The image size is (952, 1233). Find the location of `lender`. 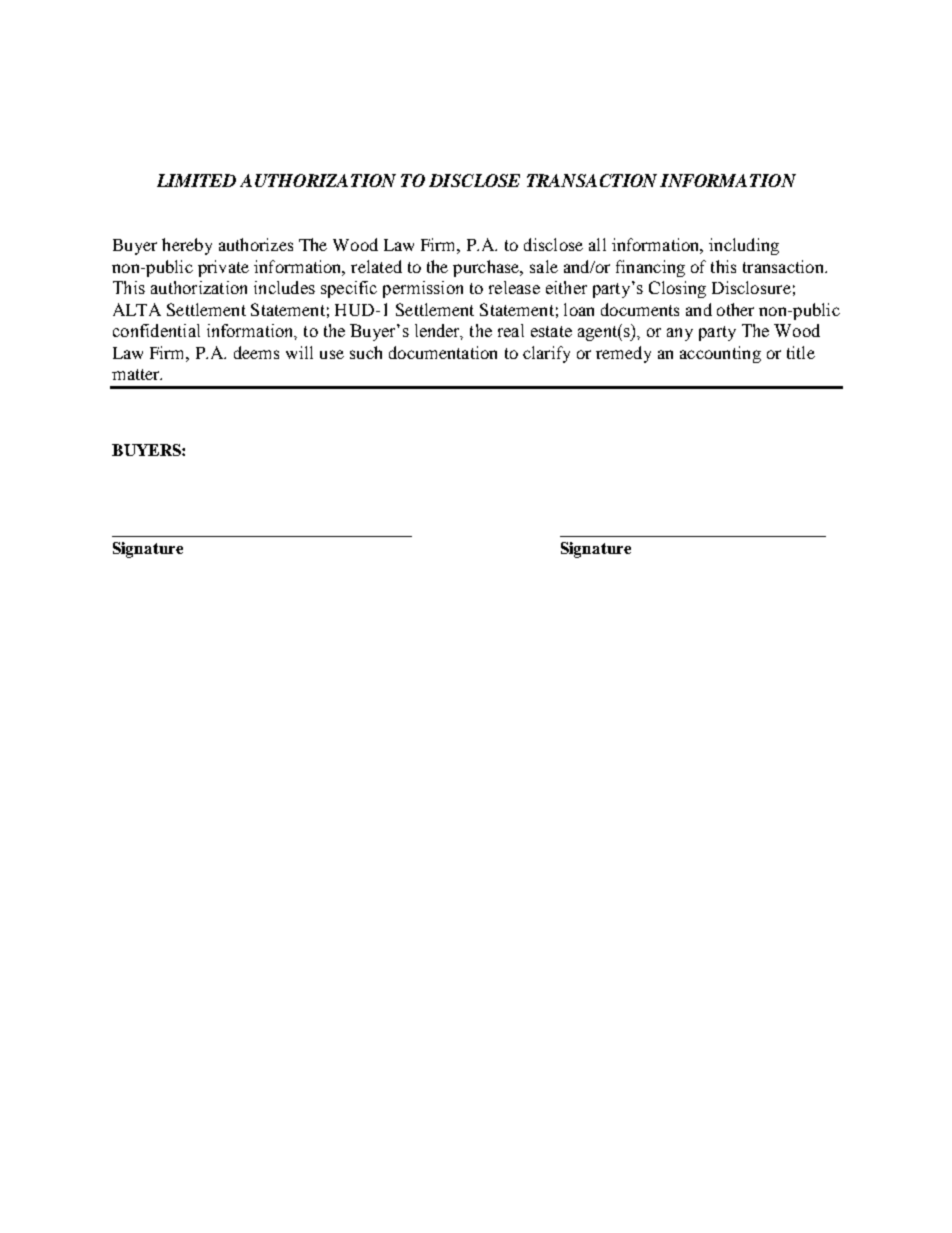

lender is located at coordinates (439, 332).
